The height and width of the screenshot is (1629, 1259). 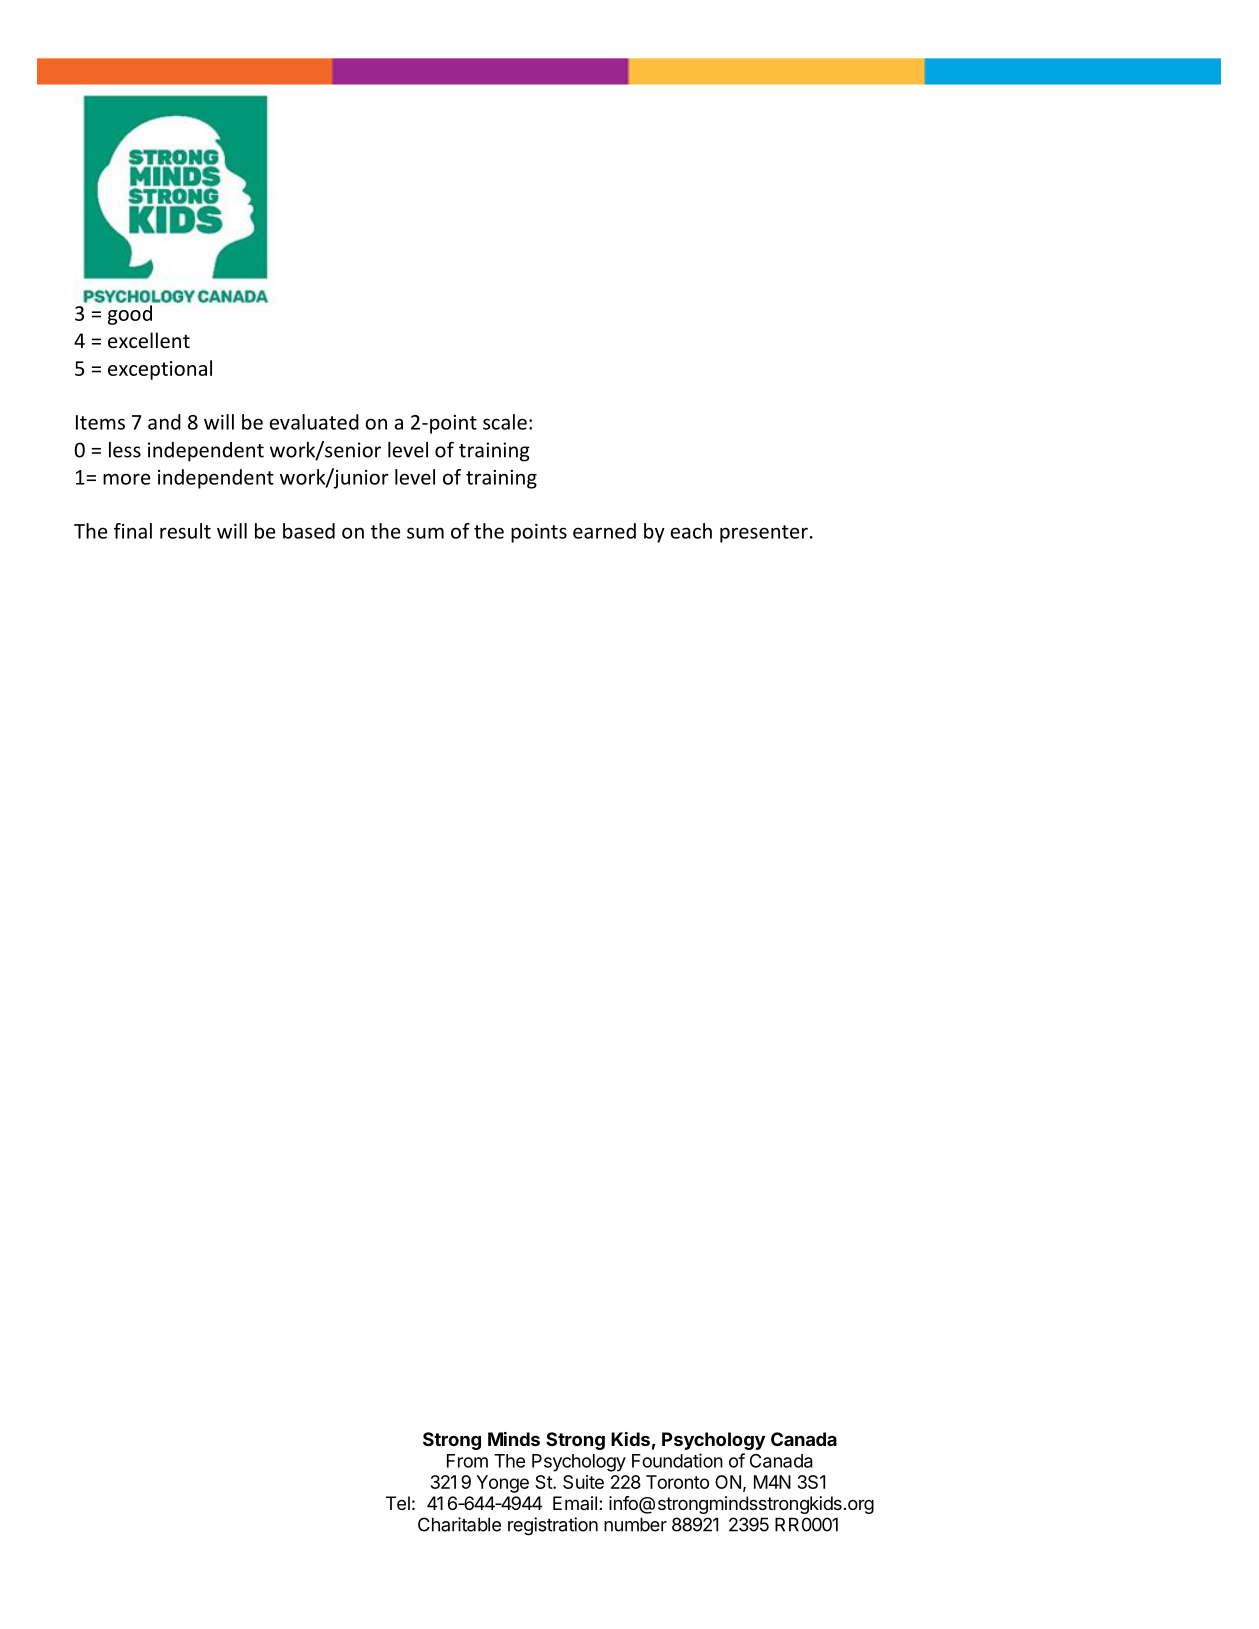 I want to click on Toronto, so click(x=677, y=1482).
